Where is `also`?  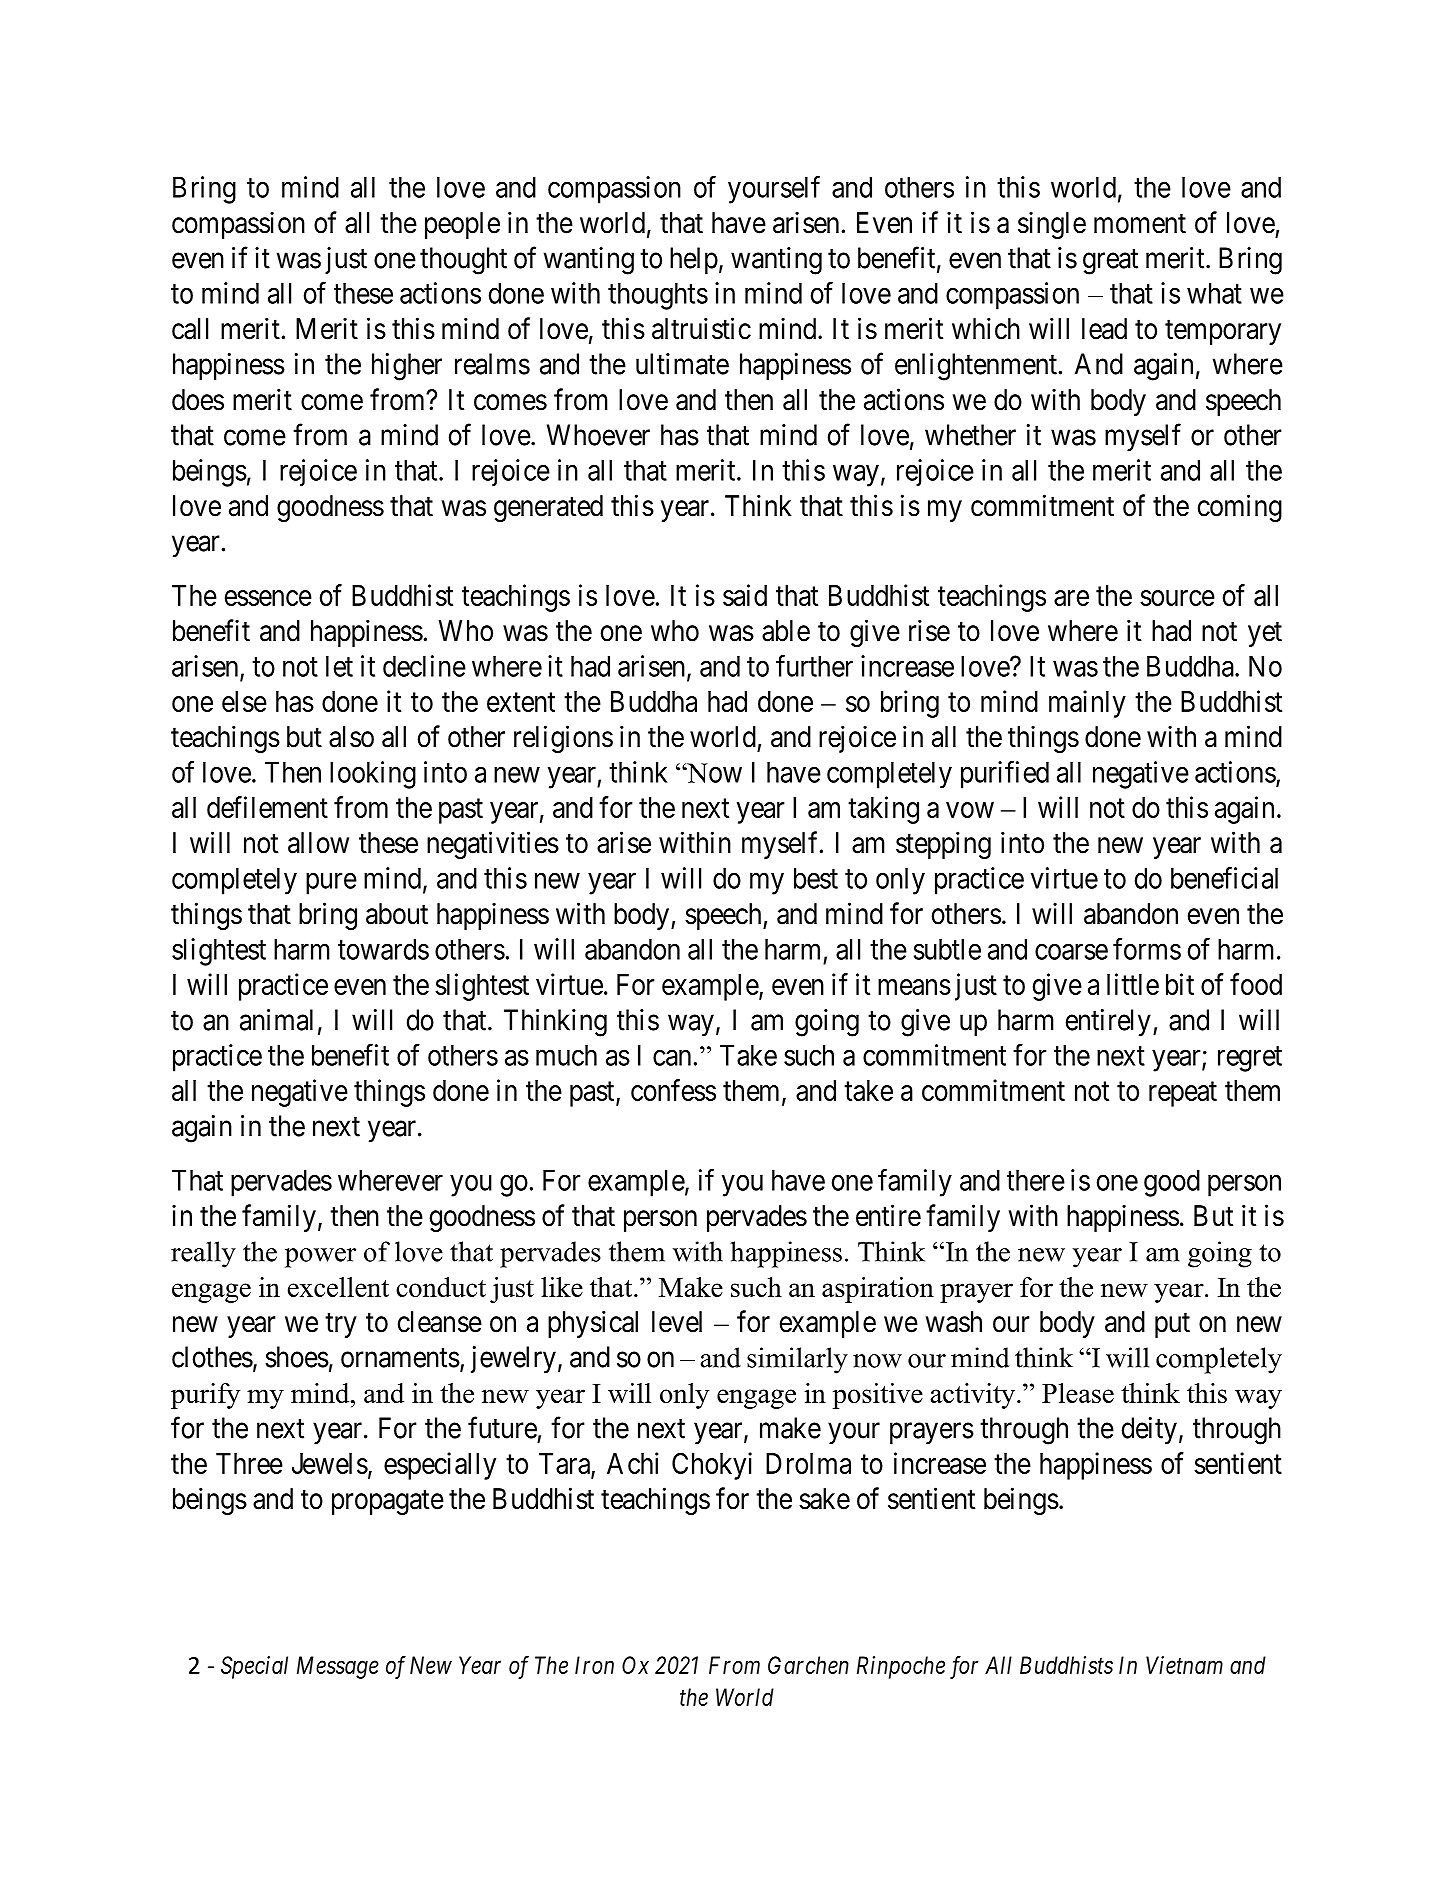
also is located at coordinates (351, 737).
